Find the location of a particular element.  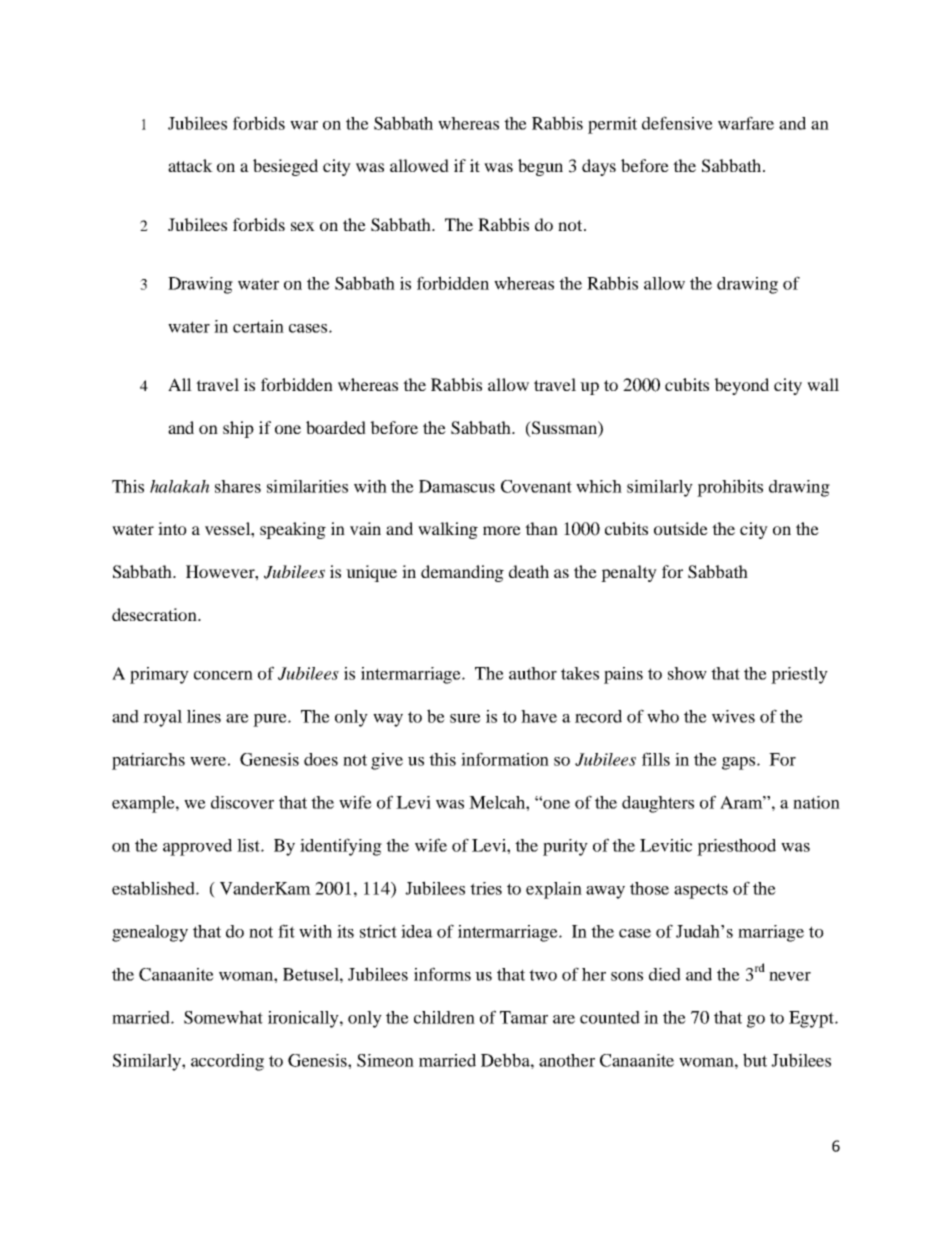

demanding is located at coordinates (462, 573).
